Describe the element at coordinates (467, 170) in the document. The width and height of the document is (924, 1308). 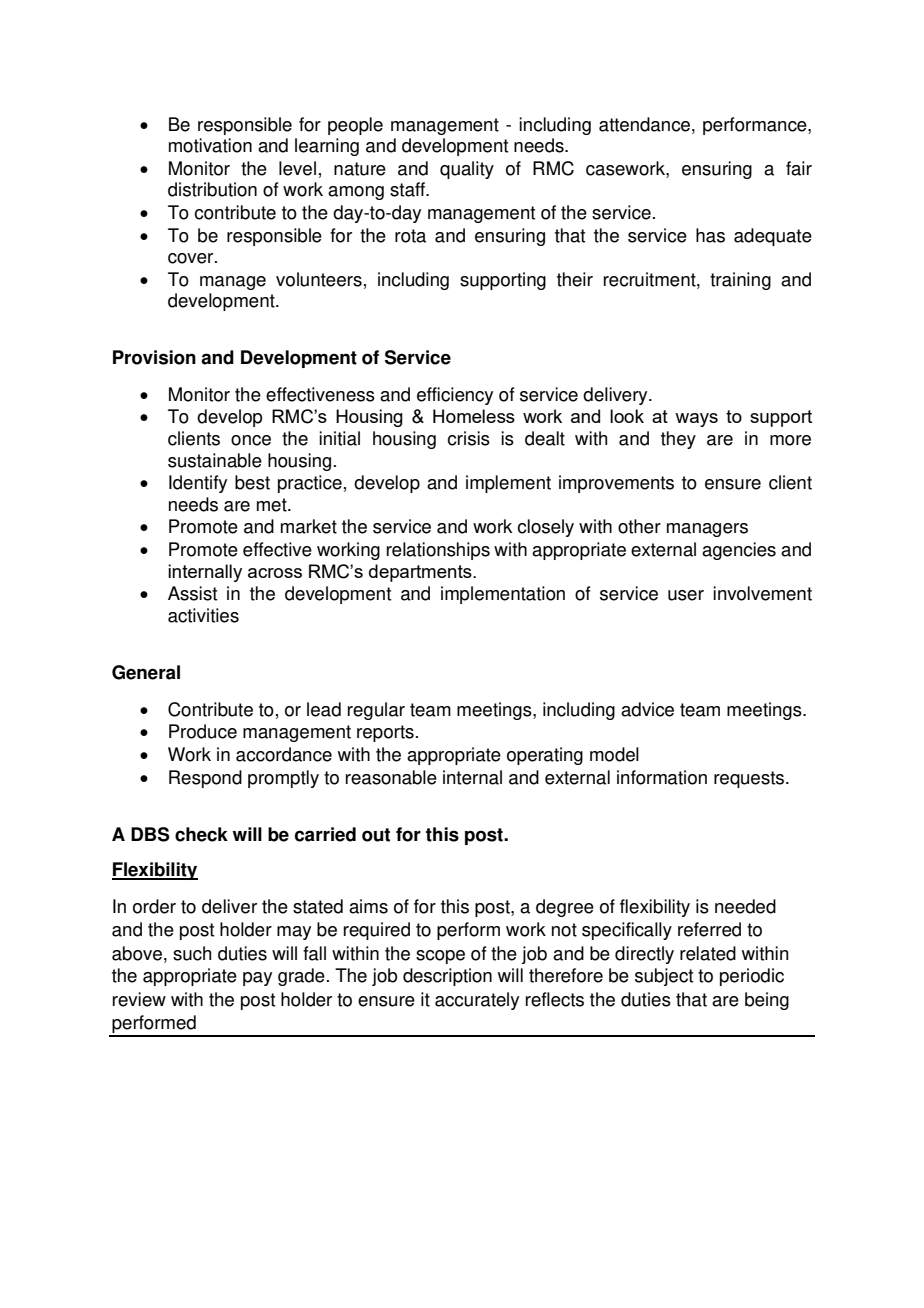
I see `quality` at that location.
